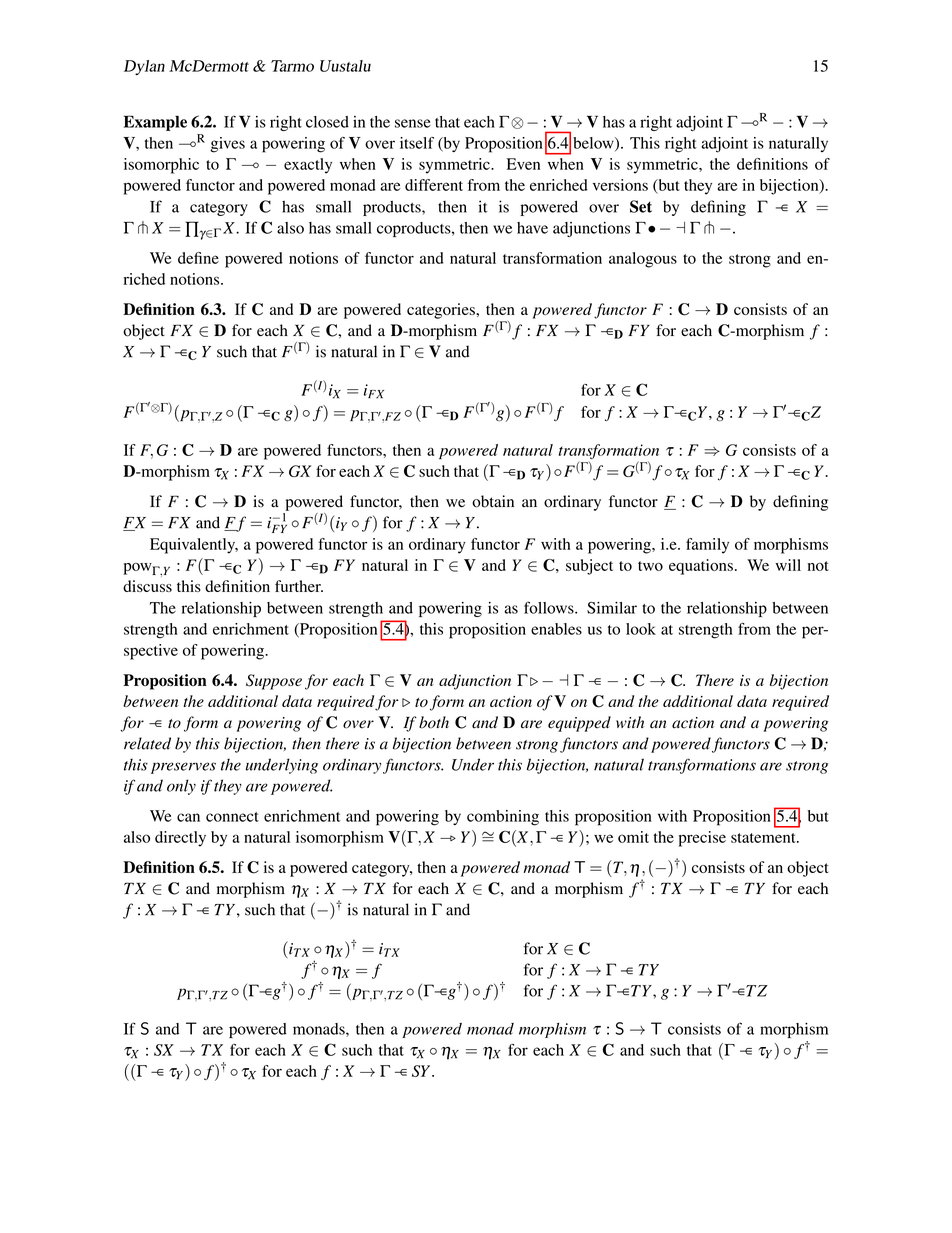  Describe the element at coordinates (413, 123) in the page. I see `sense` at that location.
